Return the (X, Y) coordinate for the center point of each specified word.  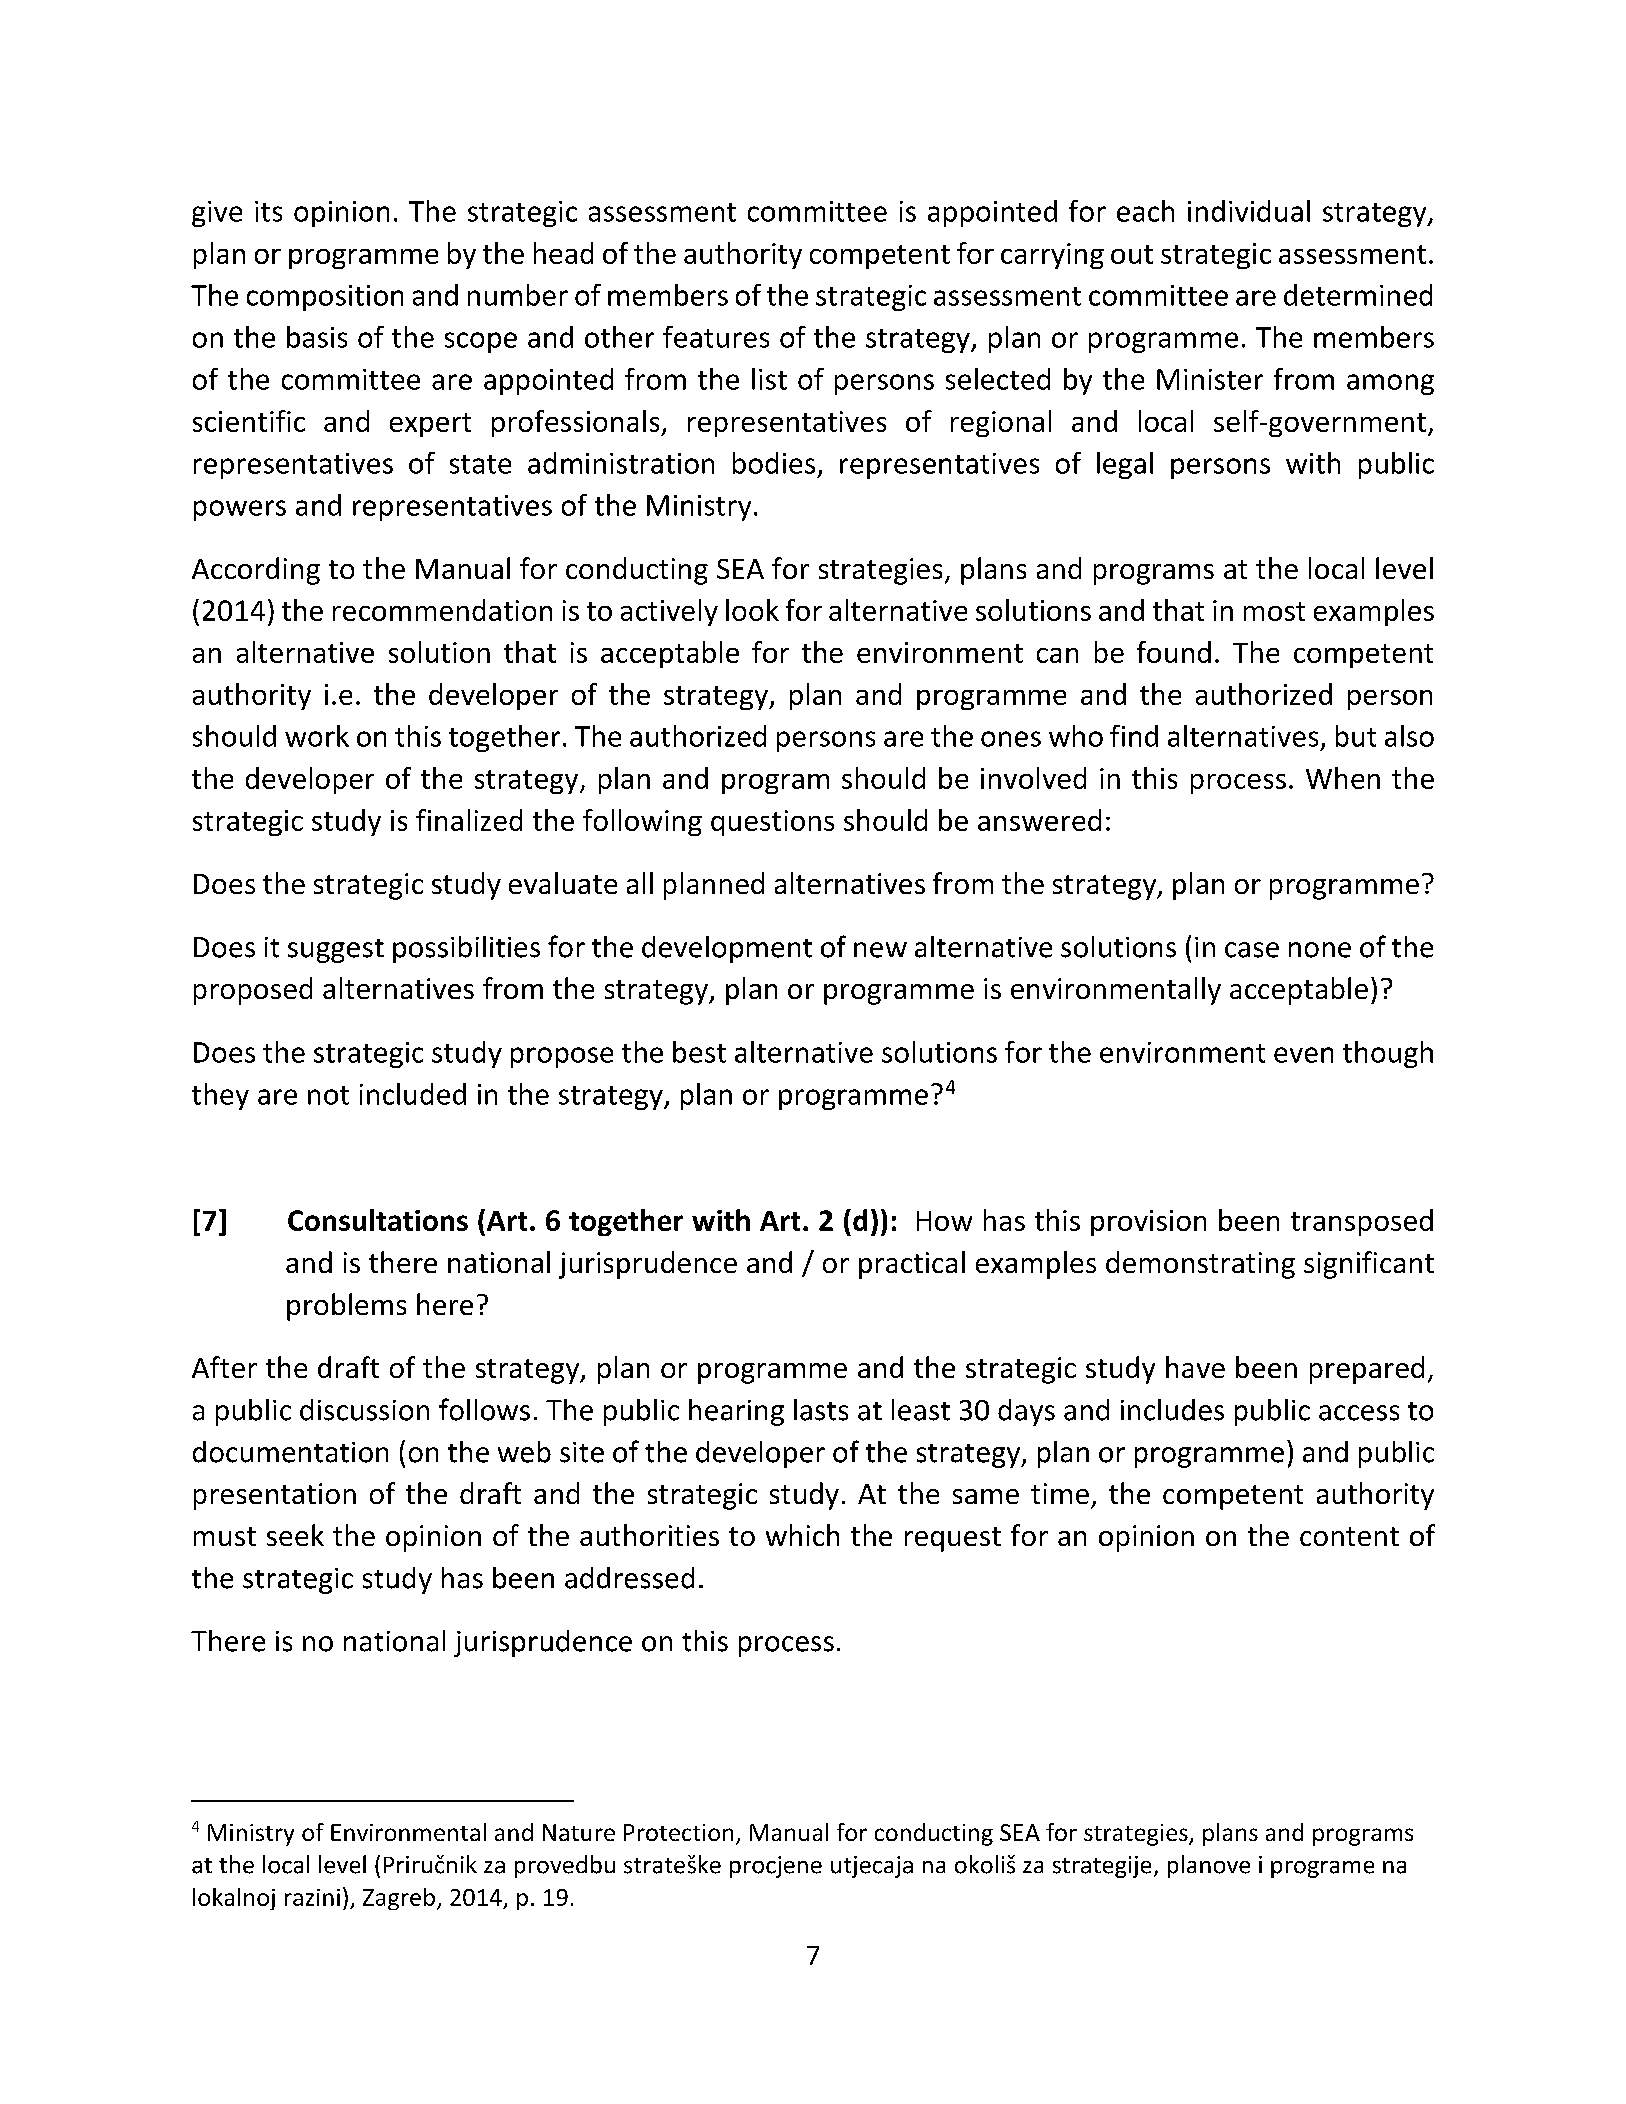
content (1349, 1536)
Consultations (378, 1220)
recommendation (442, 610)
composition (325, 298)
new (880, 950)
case (1252, 950)
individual (1249, 211)
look (752, 610)
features (716, 337)
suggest (336, 951)
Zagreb (399, 1899)
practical (912, 1265)
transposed (1362, 1222)
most (1274, 611)
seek (295, 1535)
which (802, 1535)
